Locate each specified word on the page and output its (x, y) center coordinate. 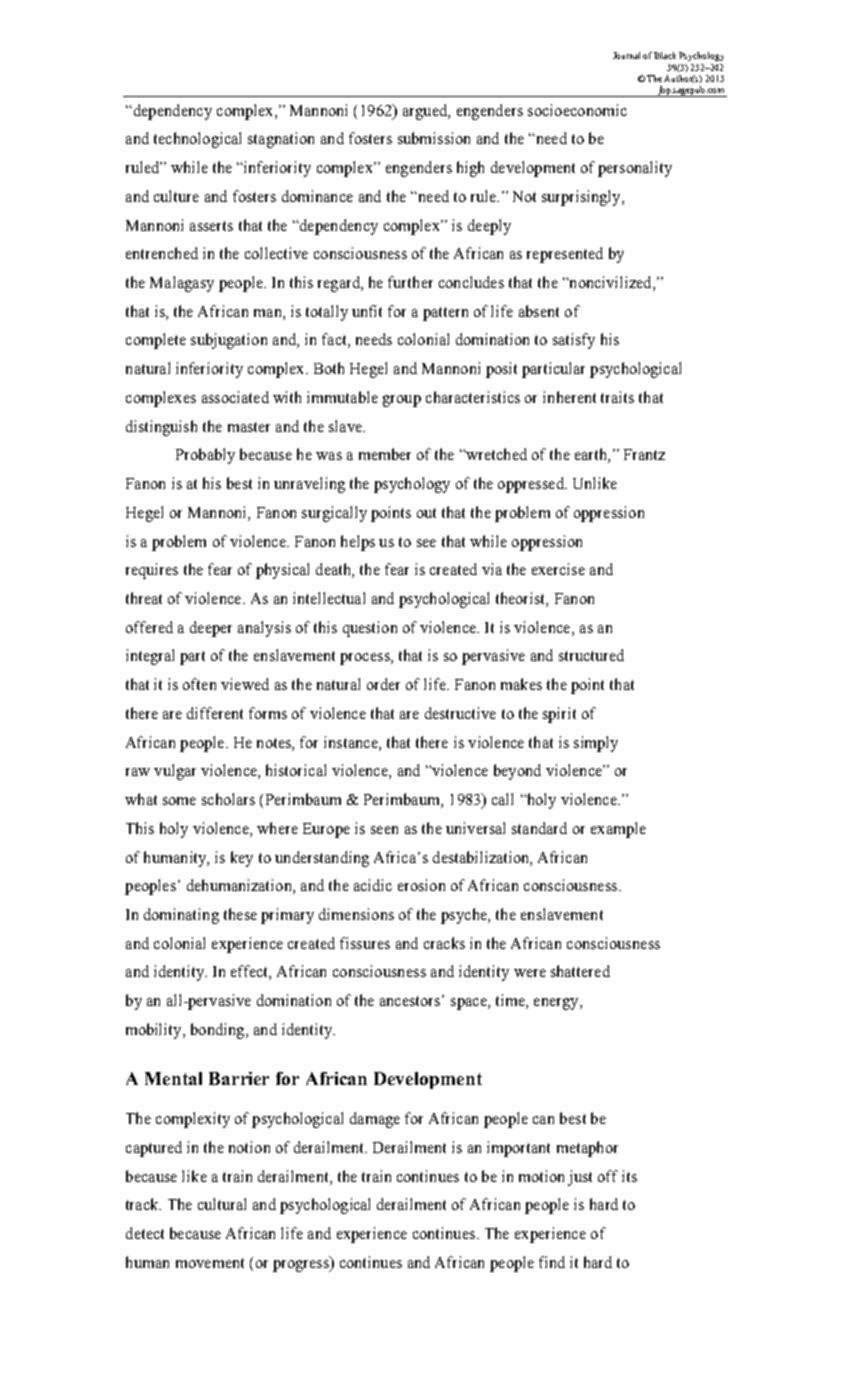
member (385, 454)
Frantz (644, 454)
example (618, 830)
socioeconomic (577, 110)
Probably (205, 456)
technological (197, 140)
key (242, 859)
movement (210, 1263)
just (580, 1178)
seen (384, 830)
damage (375, 1120)
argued (426, 112)
